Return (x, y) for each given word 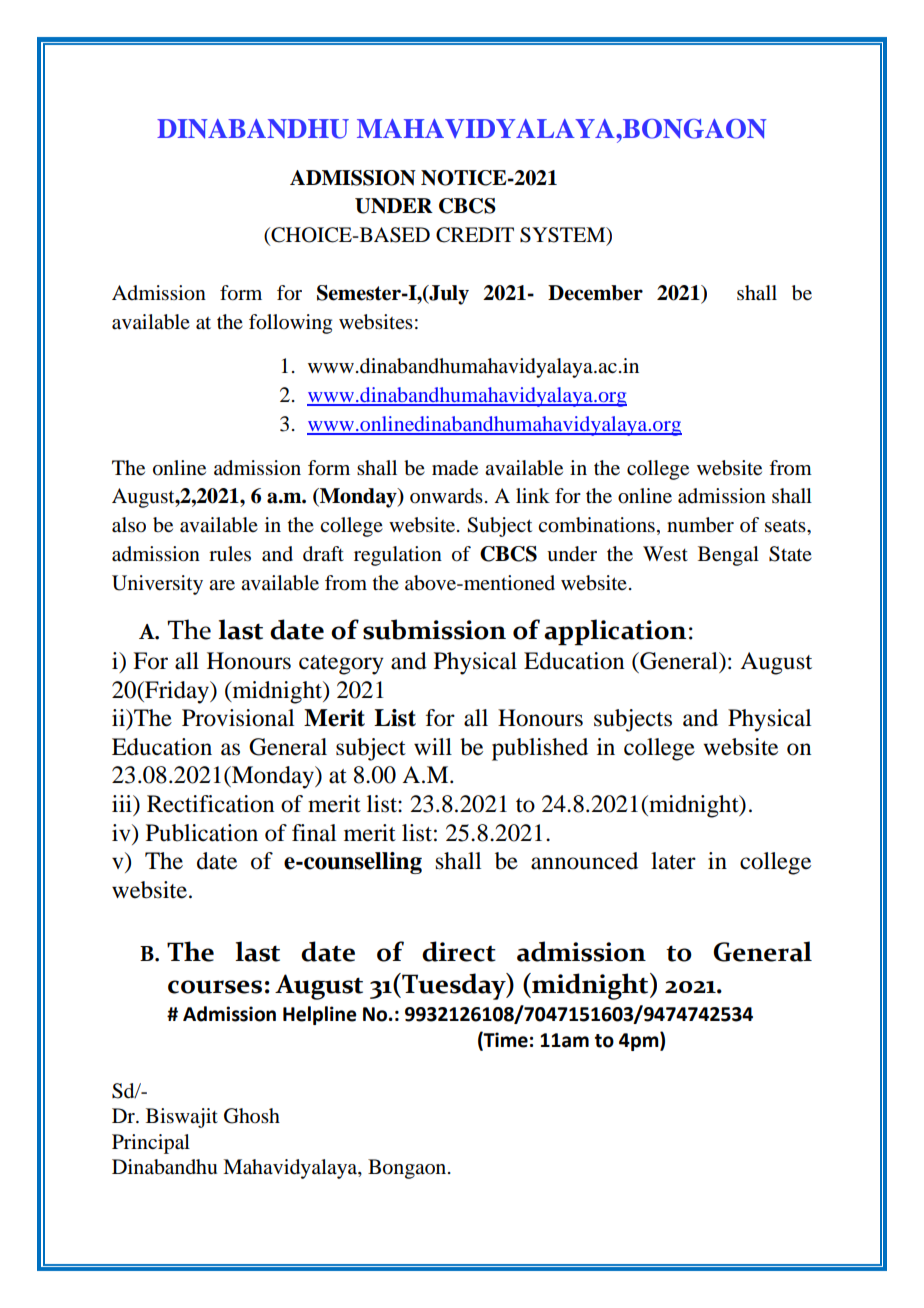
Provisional (238, 718)
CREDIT (475, 235)
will (433, 746)
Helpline (320, 1015)
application (615, 632)
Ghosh (252, 1116)
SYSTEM (564, 236)
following (290, 324)
